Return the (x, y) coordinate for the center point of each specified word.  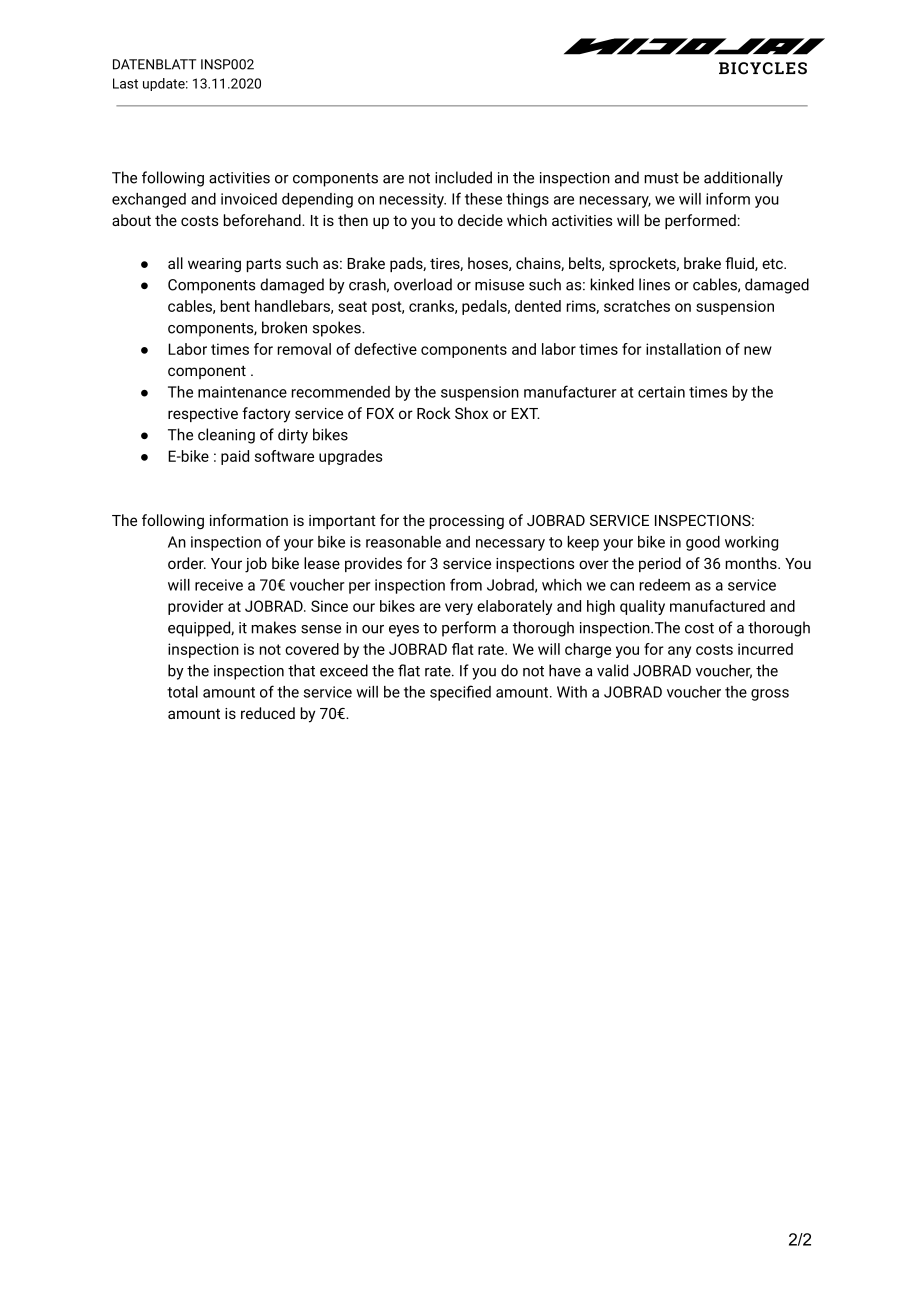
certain (661, 392)
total (182, 692)
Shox (471, 413)
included (463, 177)
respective (203, 415)
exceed (344, 670)
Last (125, 83)
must (661, 178)
